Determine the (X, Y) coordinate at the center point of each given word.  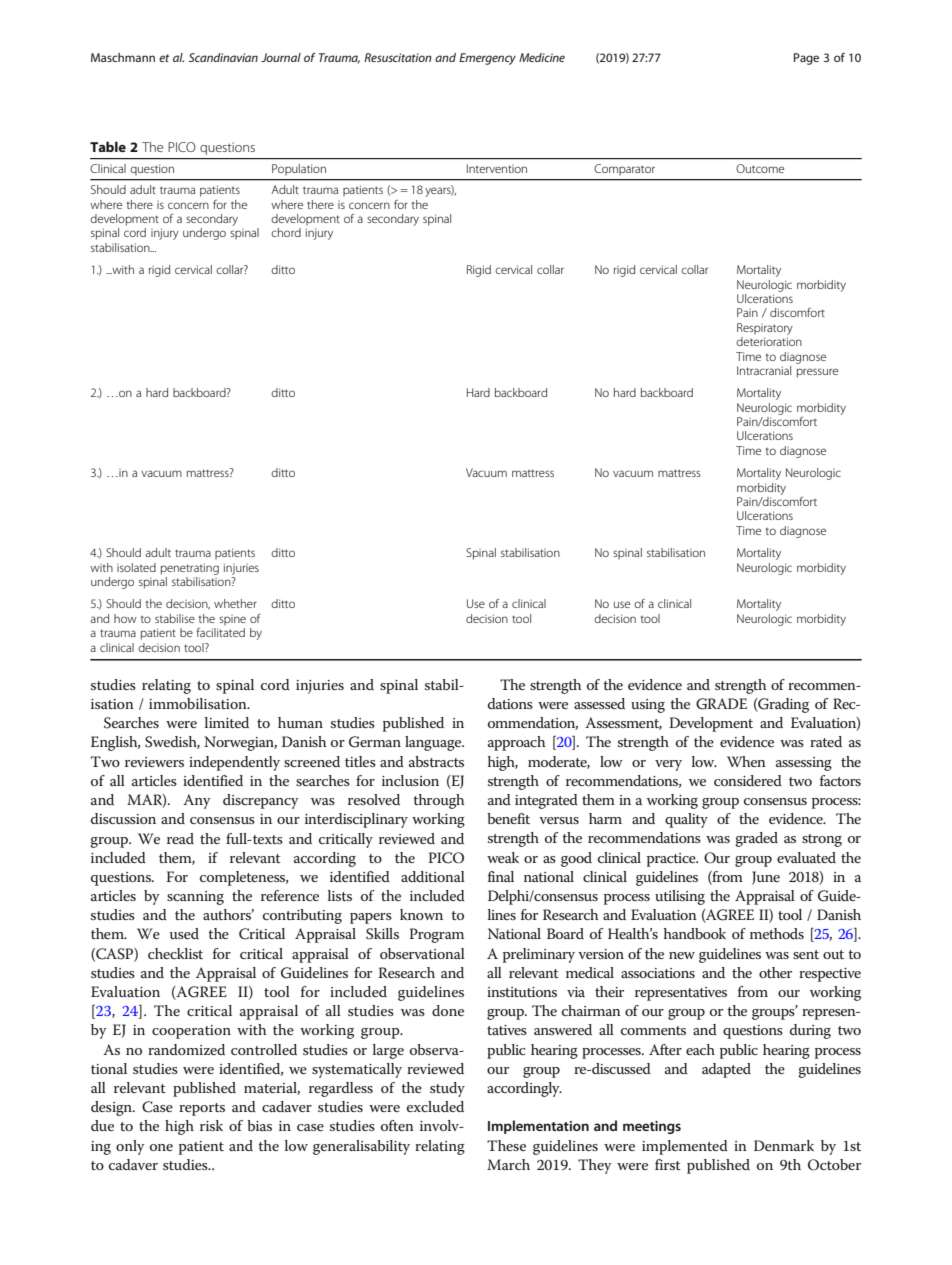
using (648, 706)
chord (286, 232)
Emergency (487, 59)
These (506, 1145)
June (766, 878)
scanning (195, 898)
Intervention (497, 168)
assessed (599, 703)
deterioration (769, 341)
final (501, 876)
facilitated (220, 632)
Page (806, 59)
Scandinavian (223, 57)
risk (211, 1125)
